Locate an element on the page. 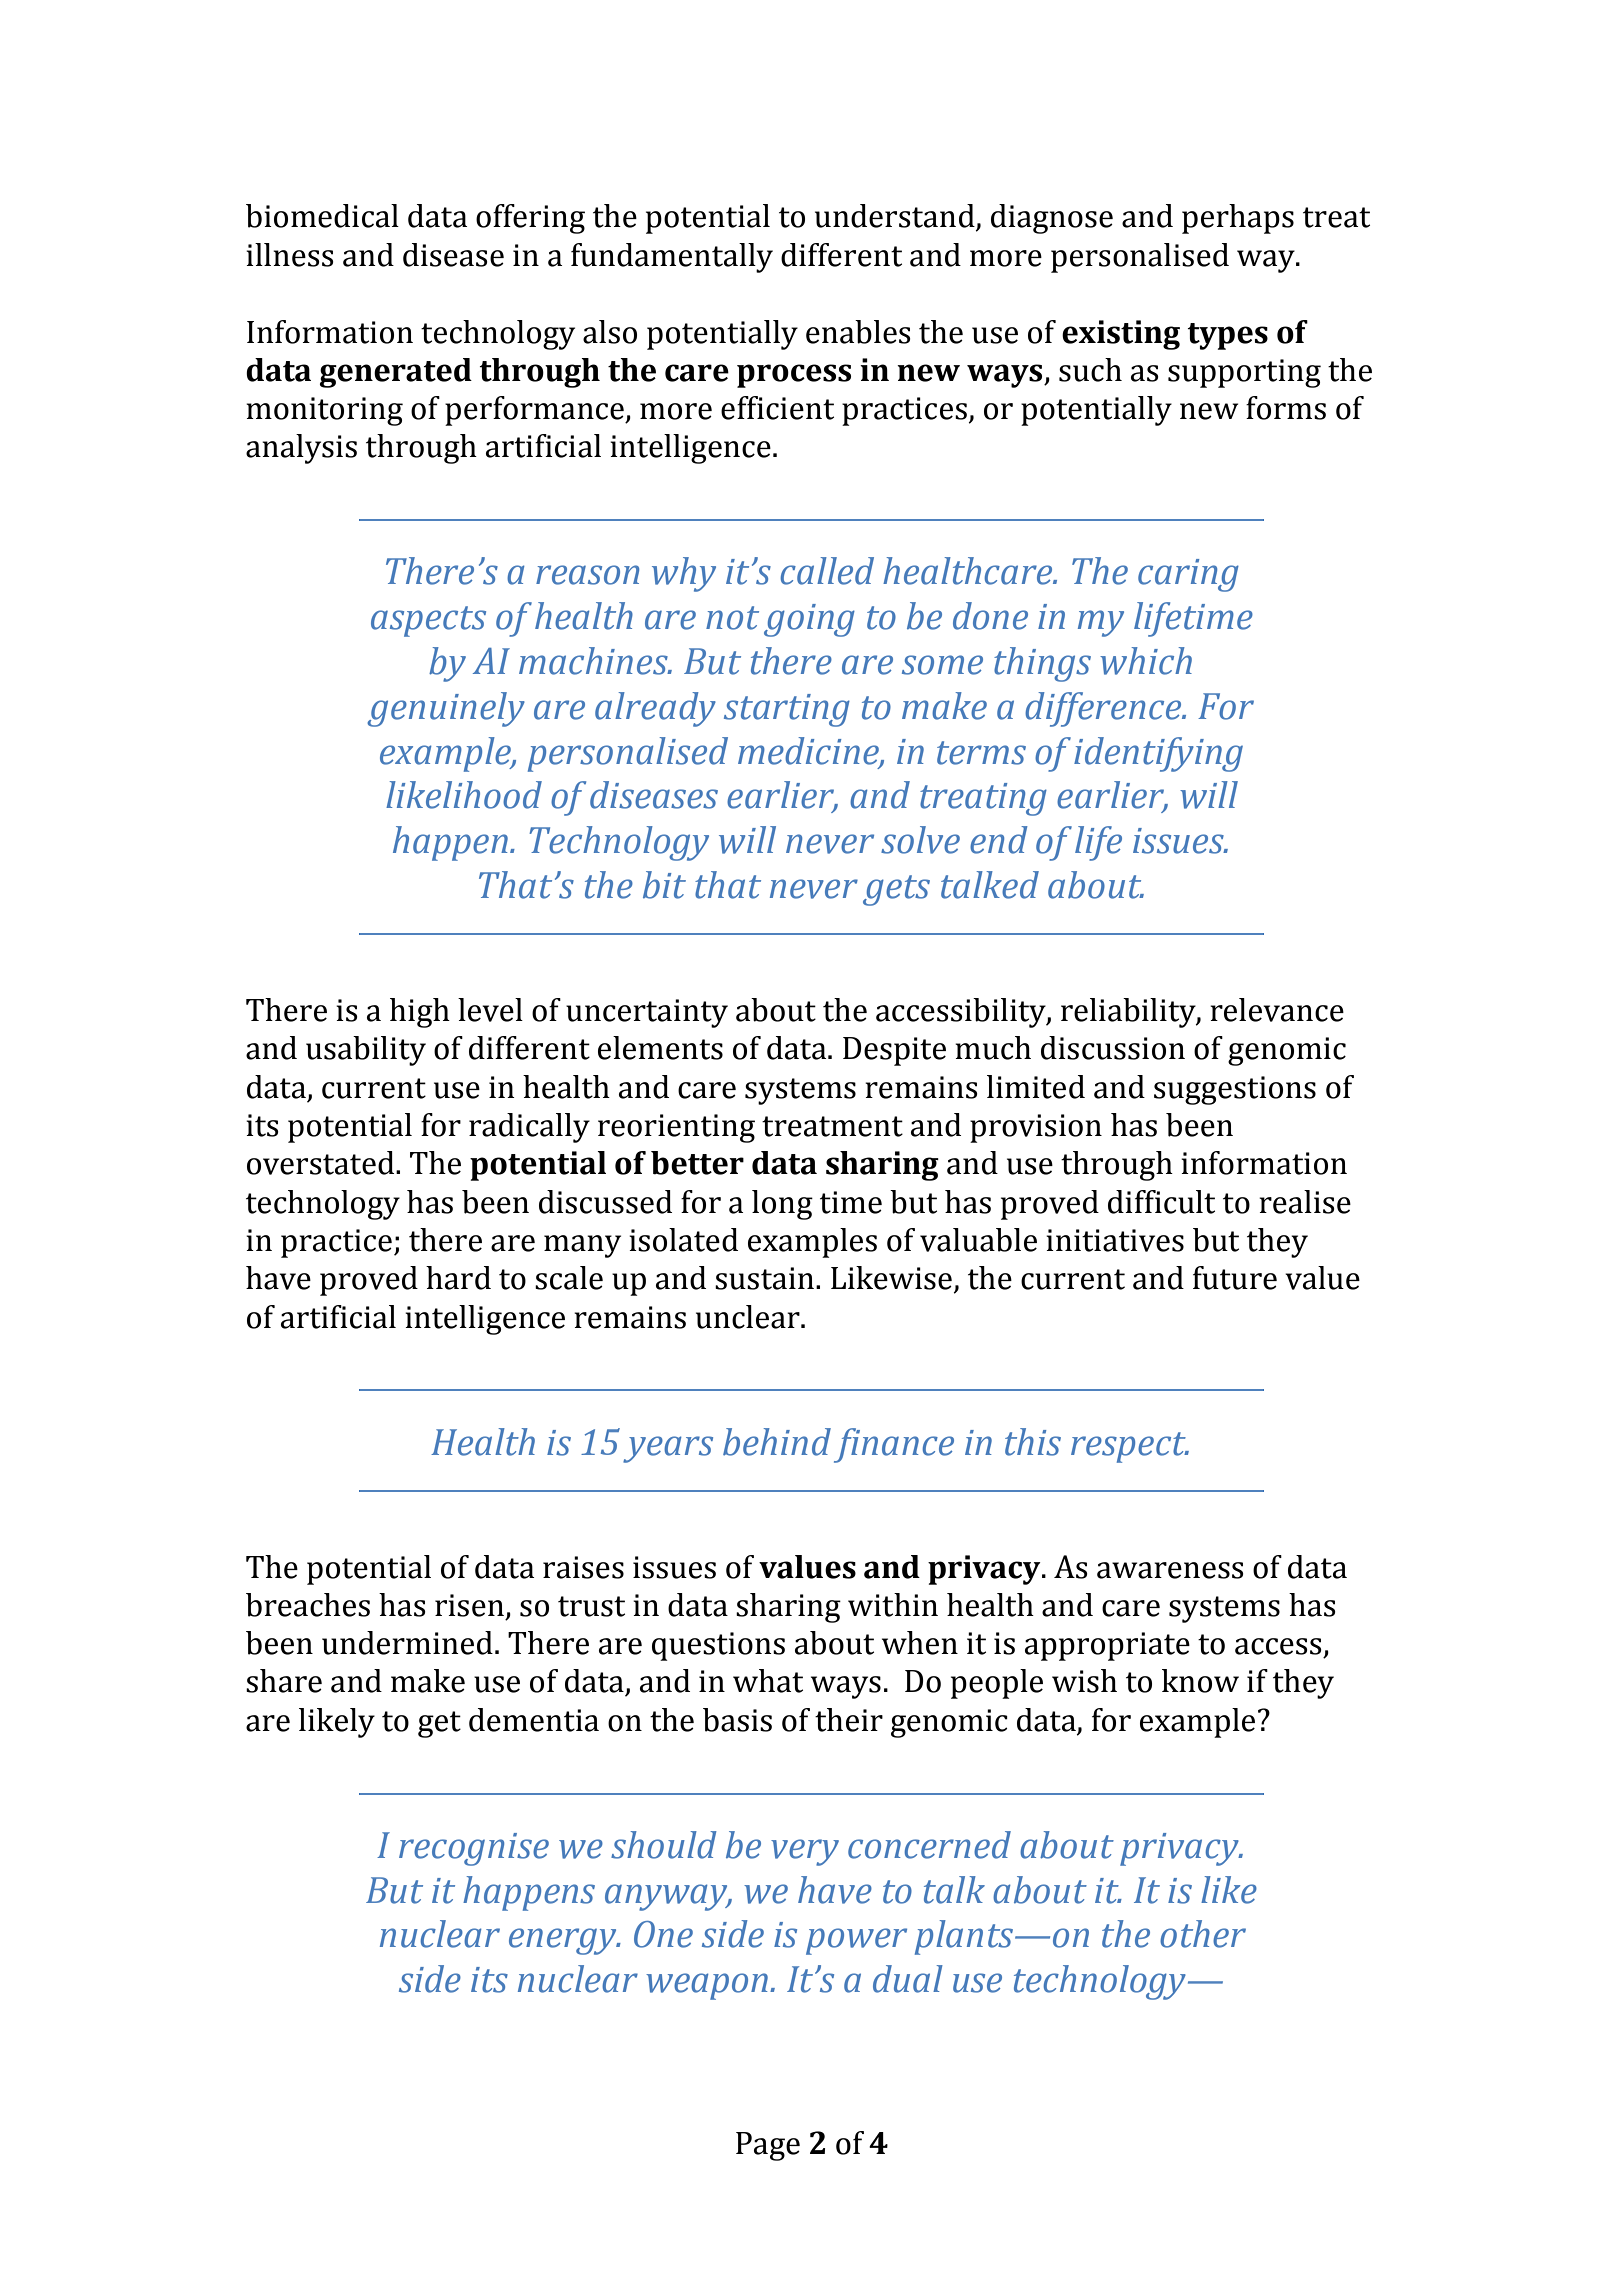 The image size is (1623, 2296). biomedical is located at coordinates (322, 216).
